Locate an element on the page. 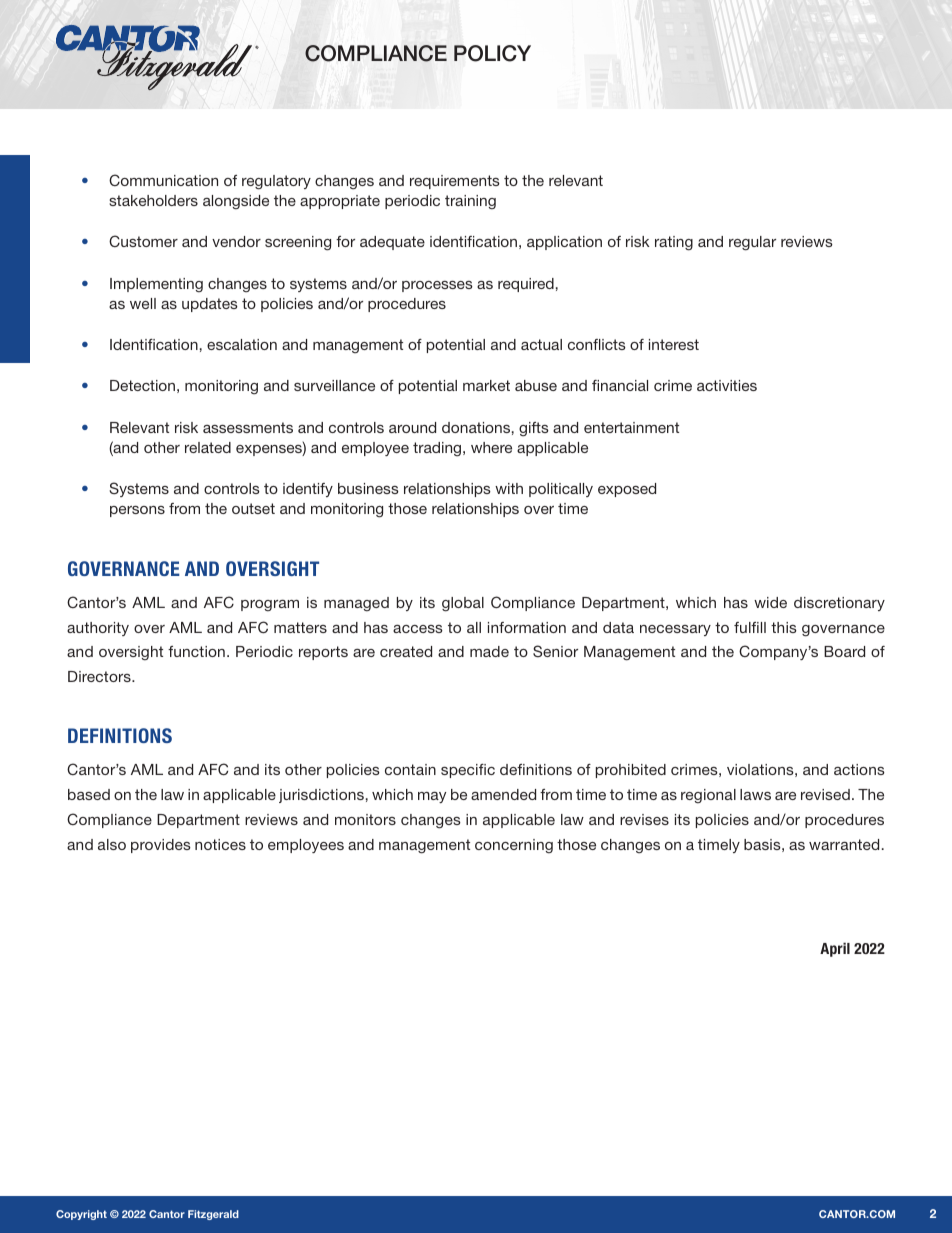 Image resolution: width=952 pixels, height=1233 pixels. Communication is located at coordinates (163, 180).
